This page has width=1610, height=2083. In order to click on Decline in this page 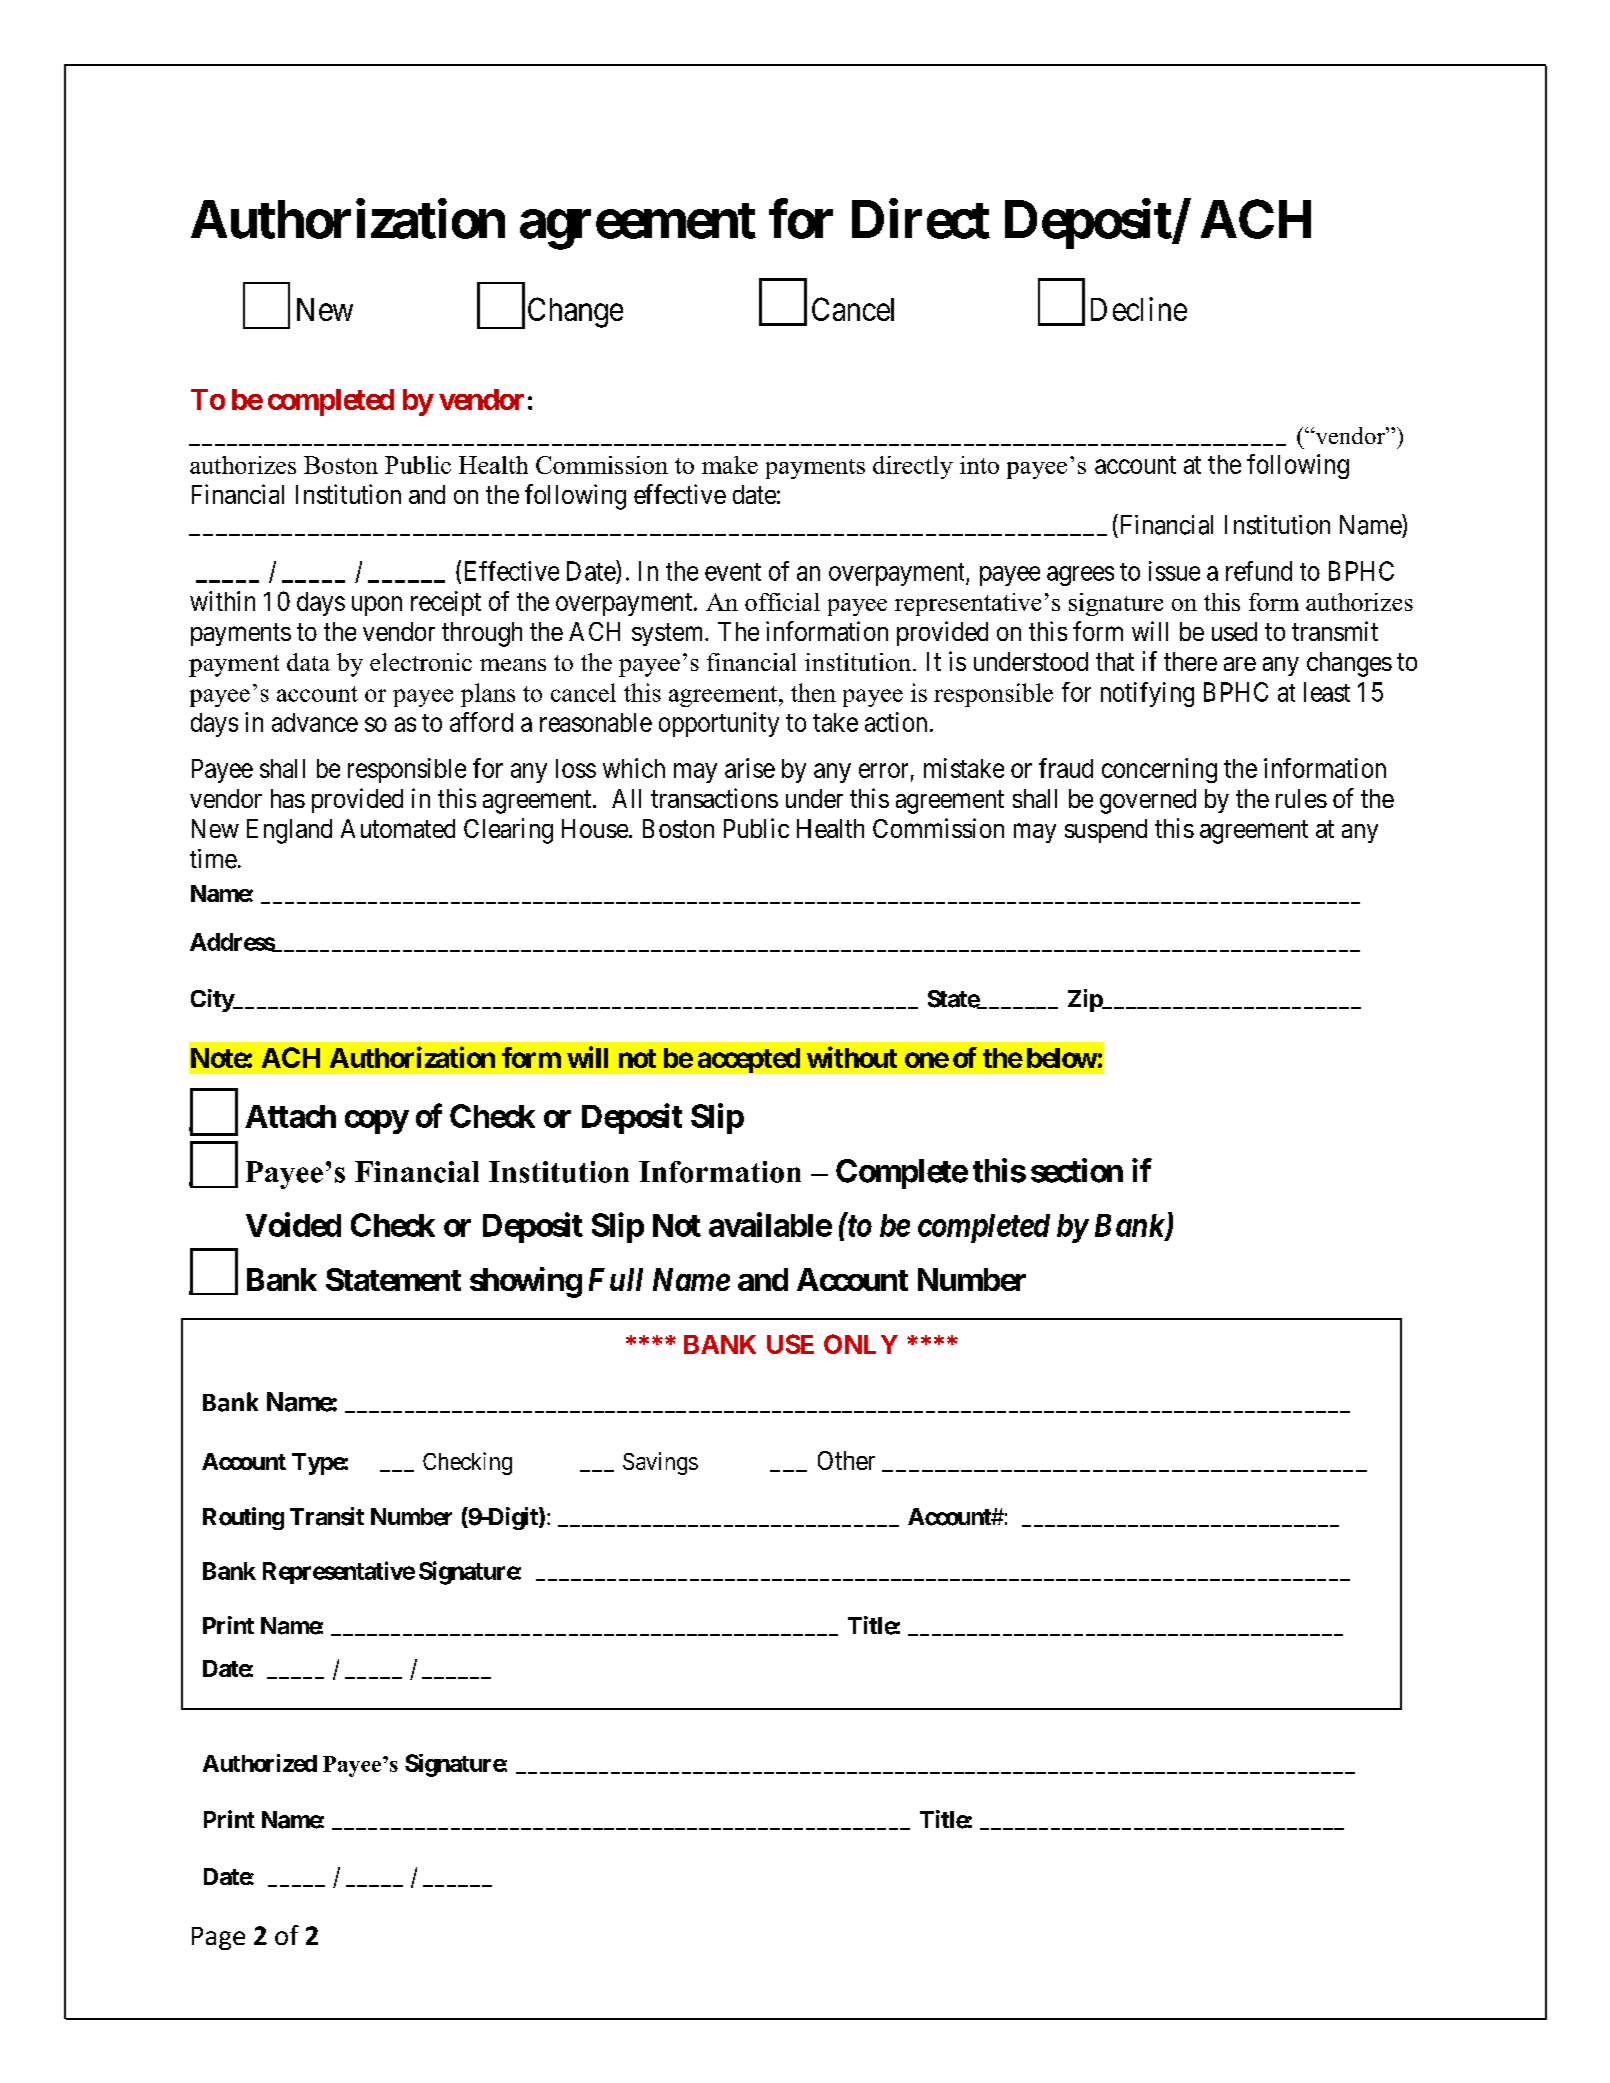, I will do `click(1139, 309)`.
